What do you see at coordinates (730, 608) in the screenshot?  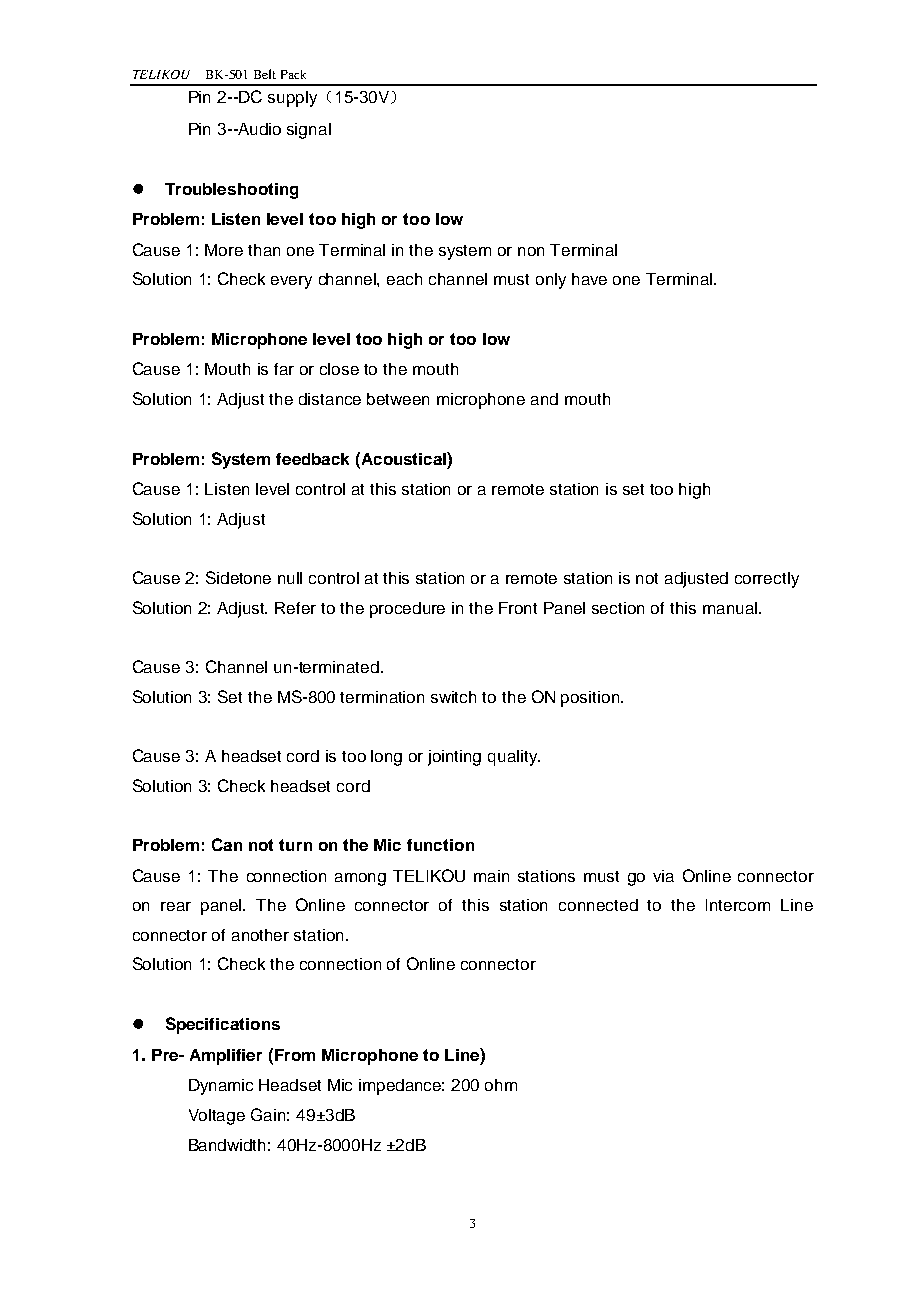 I see `manual` at bounding box center [730, 608].
